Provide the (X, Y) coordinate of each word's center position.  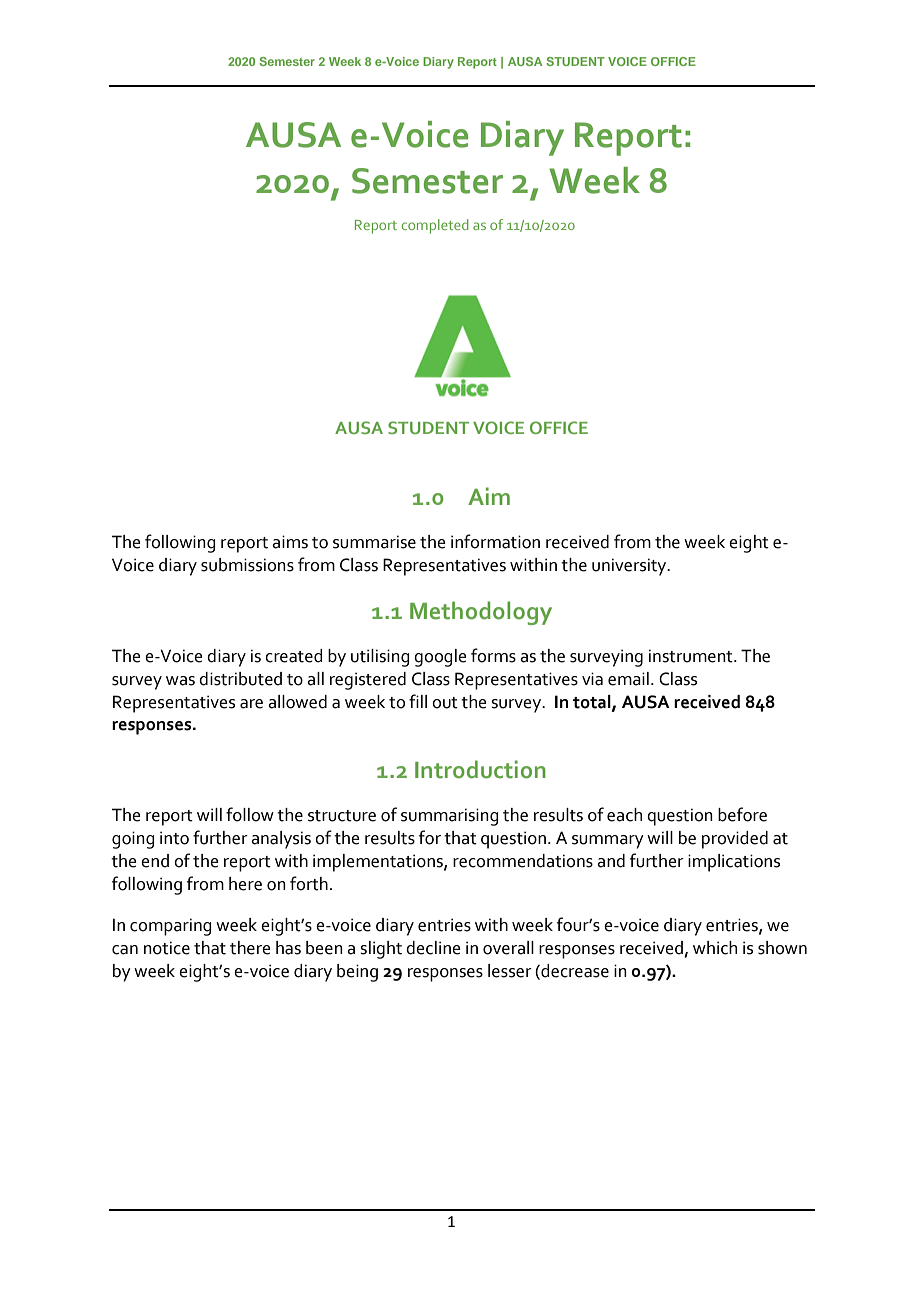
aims (290, 542)
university (630, 567)
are (251, 704)
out (445, 703)
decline (433, 948)
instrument (692, 656)
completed (435, 226)
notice (167, 948)
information (495, 541)
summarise (374, 542)
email (628, 679)
